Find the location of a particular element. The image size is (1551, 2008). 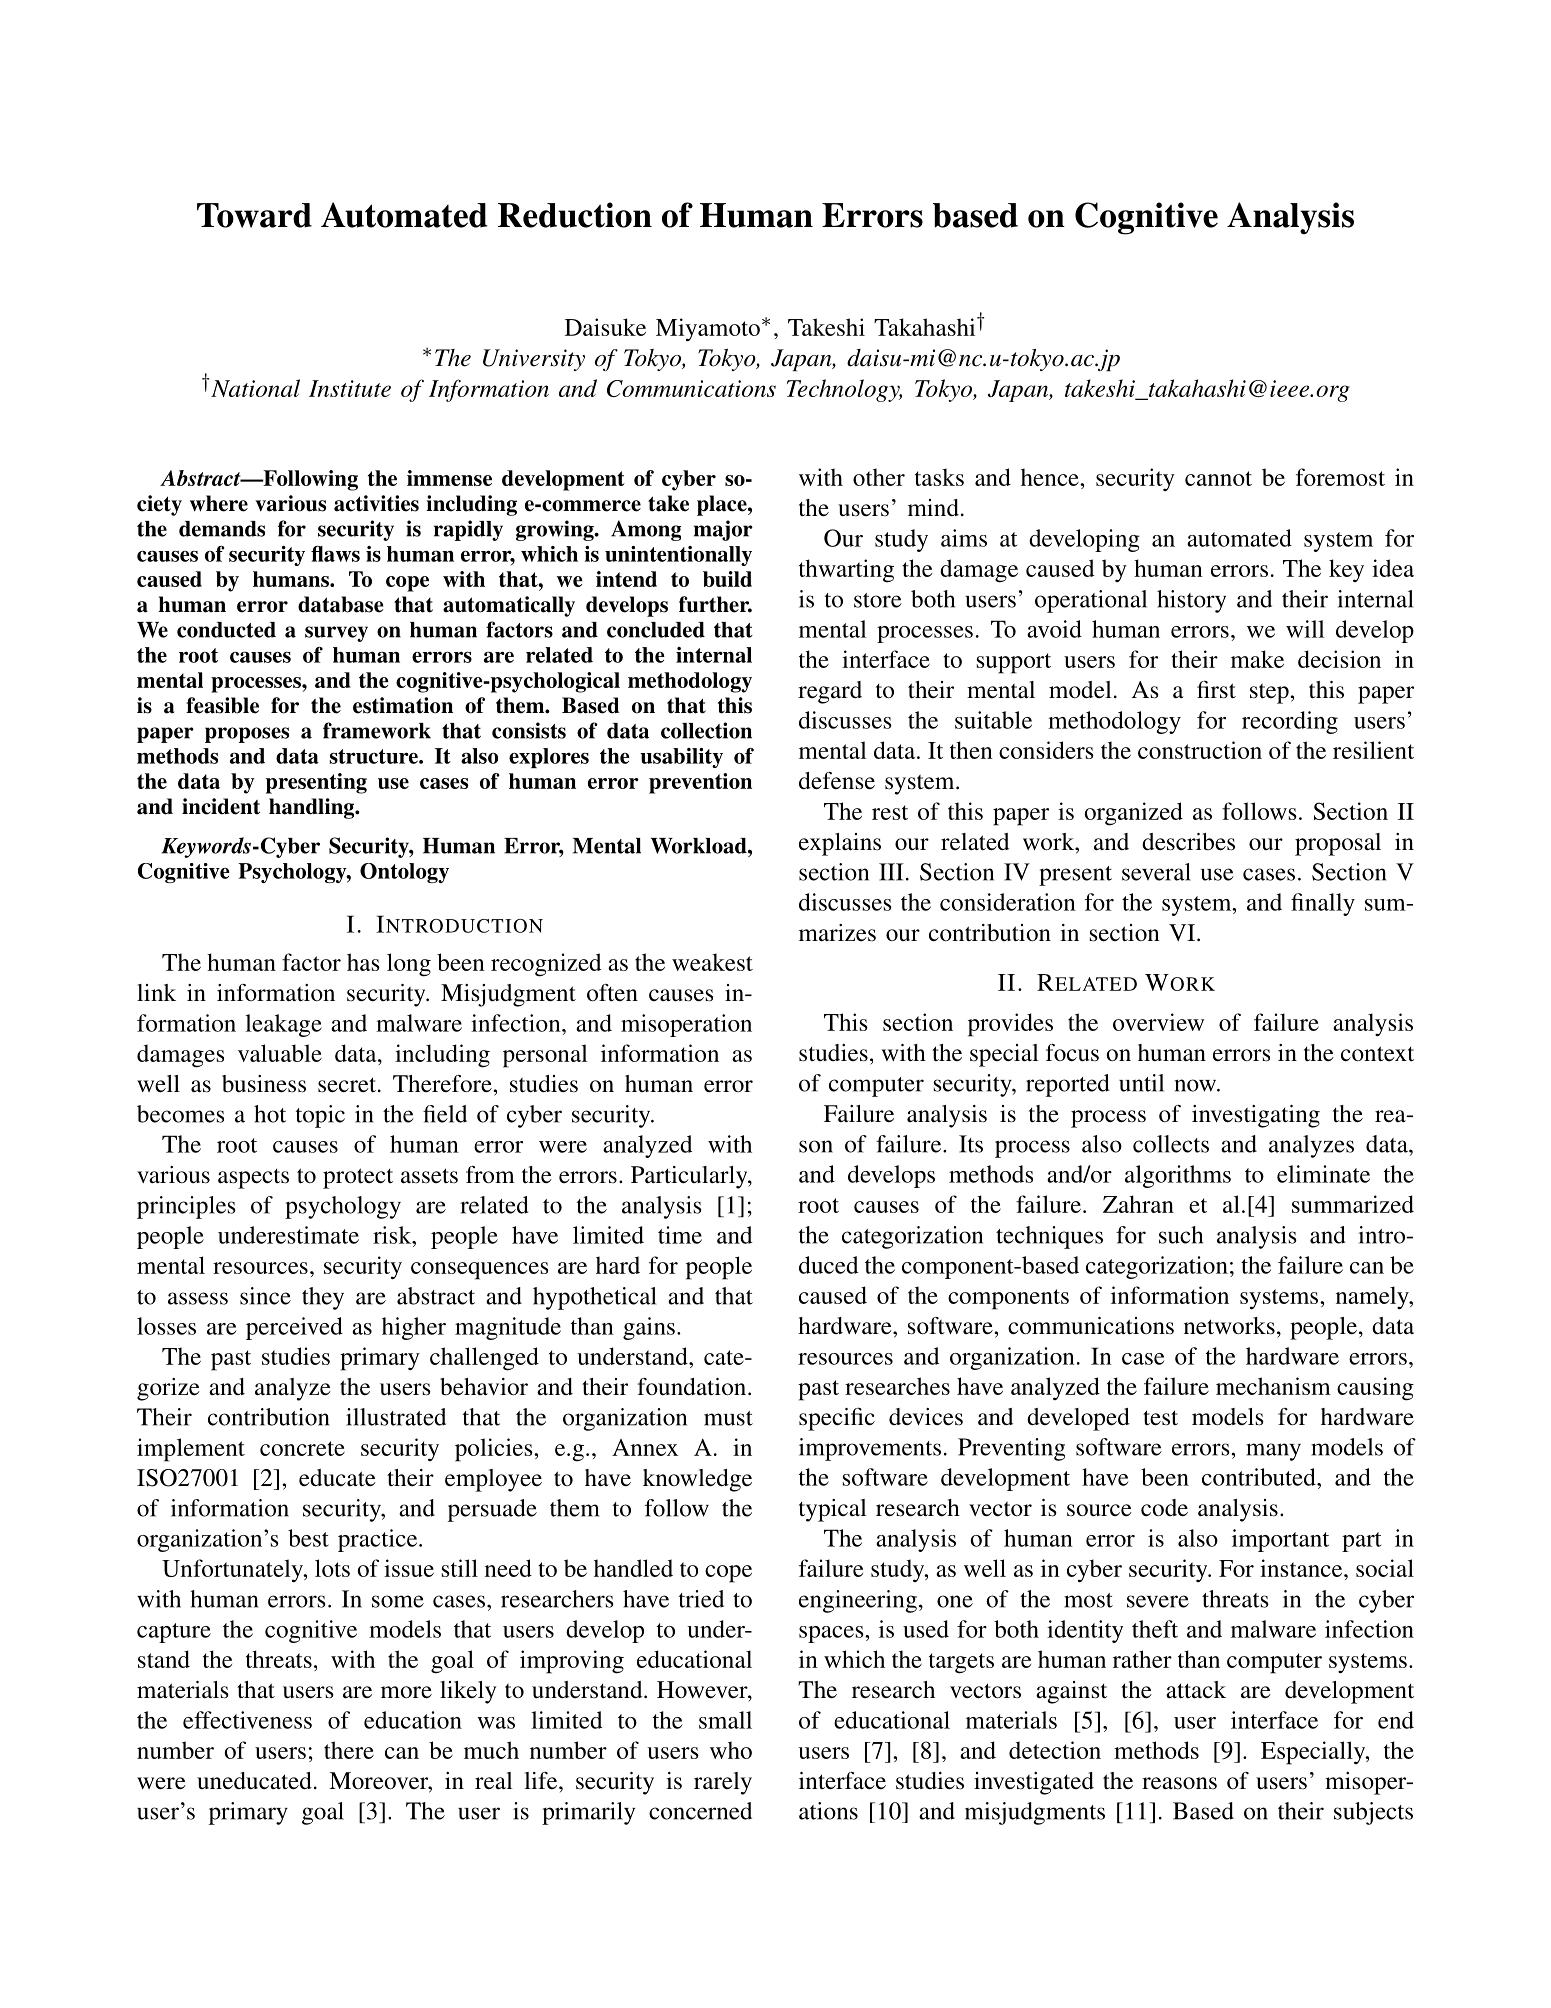

who is located at coordinates (731, 1750).
